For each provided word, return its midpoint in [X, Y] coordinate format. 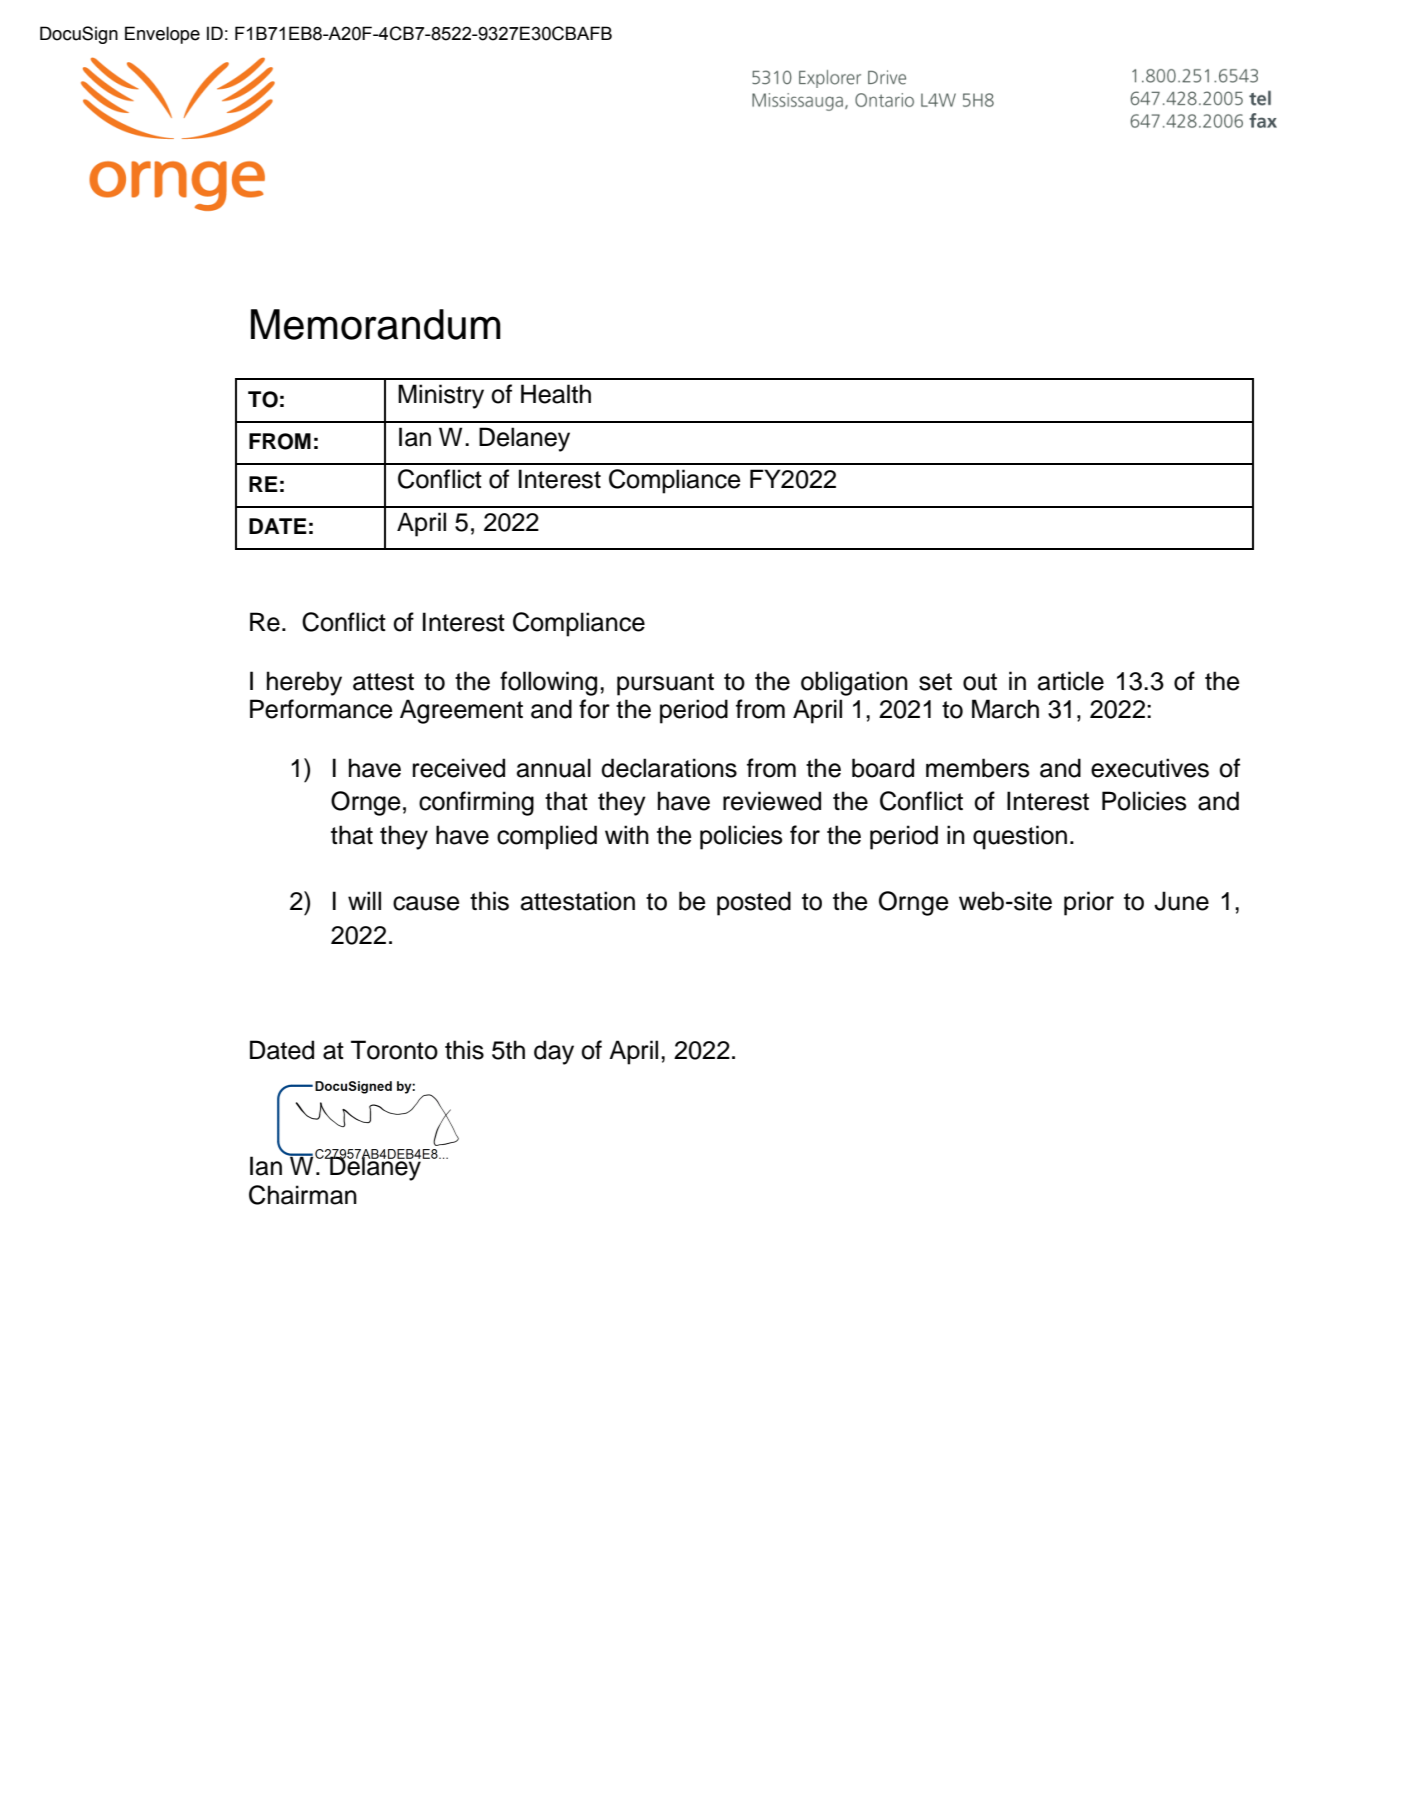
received [459, 768]
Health [556, 394]
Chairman [303, 1195]
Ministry [441, 396]
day [554, 1052]
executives [1150, 768]
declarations [669, 768]
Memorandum [376, 324]
